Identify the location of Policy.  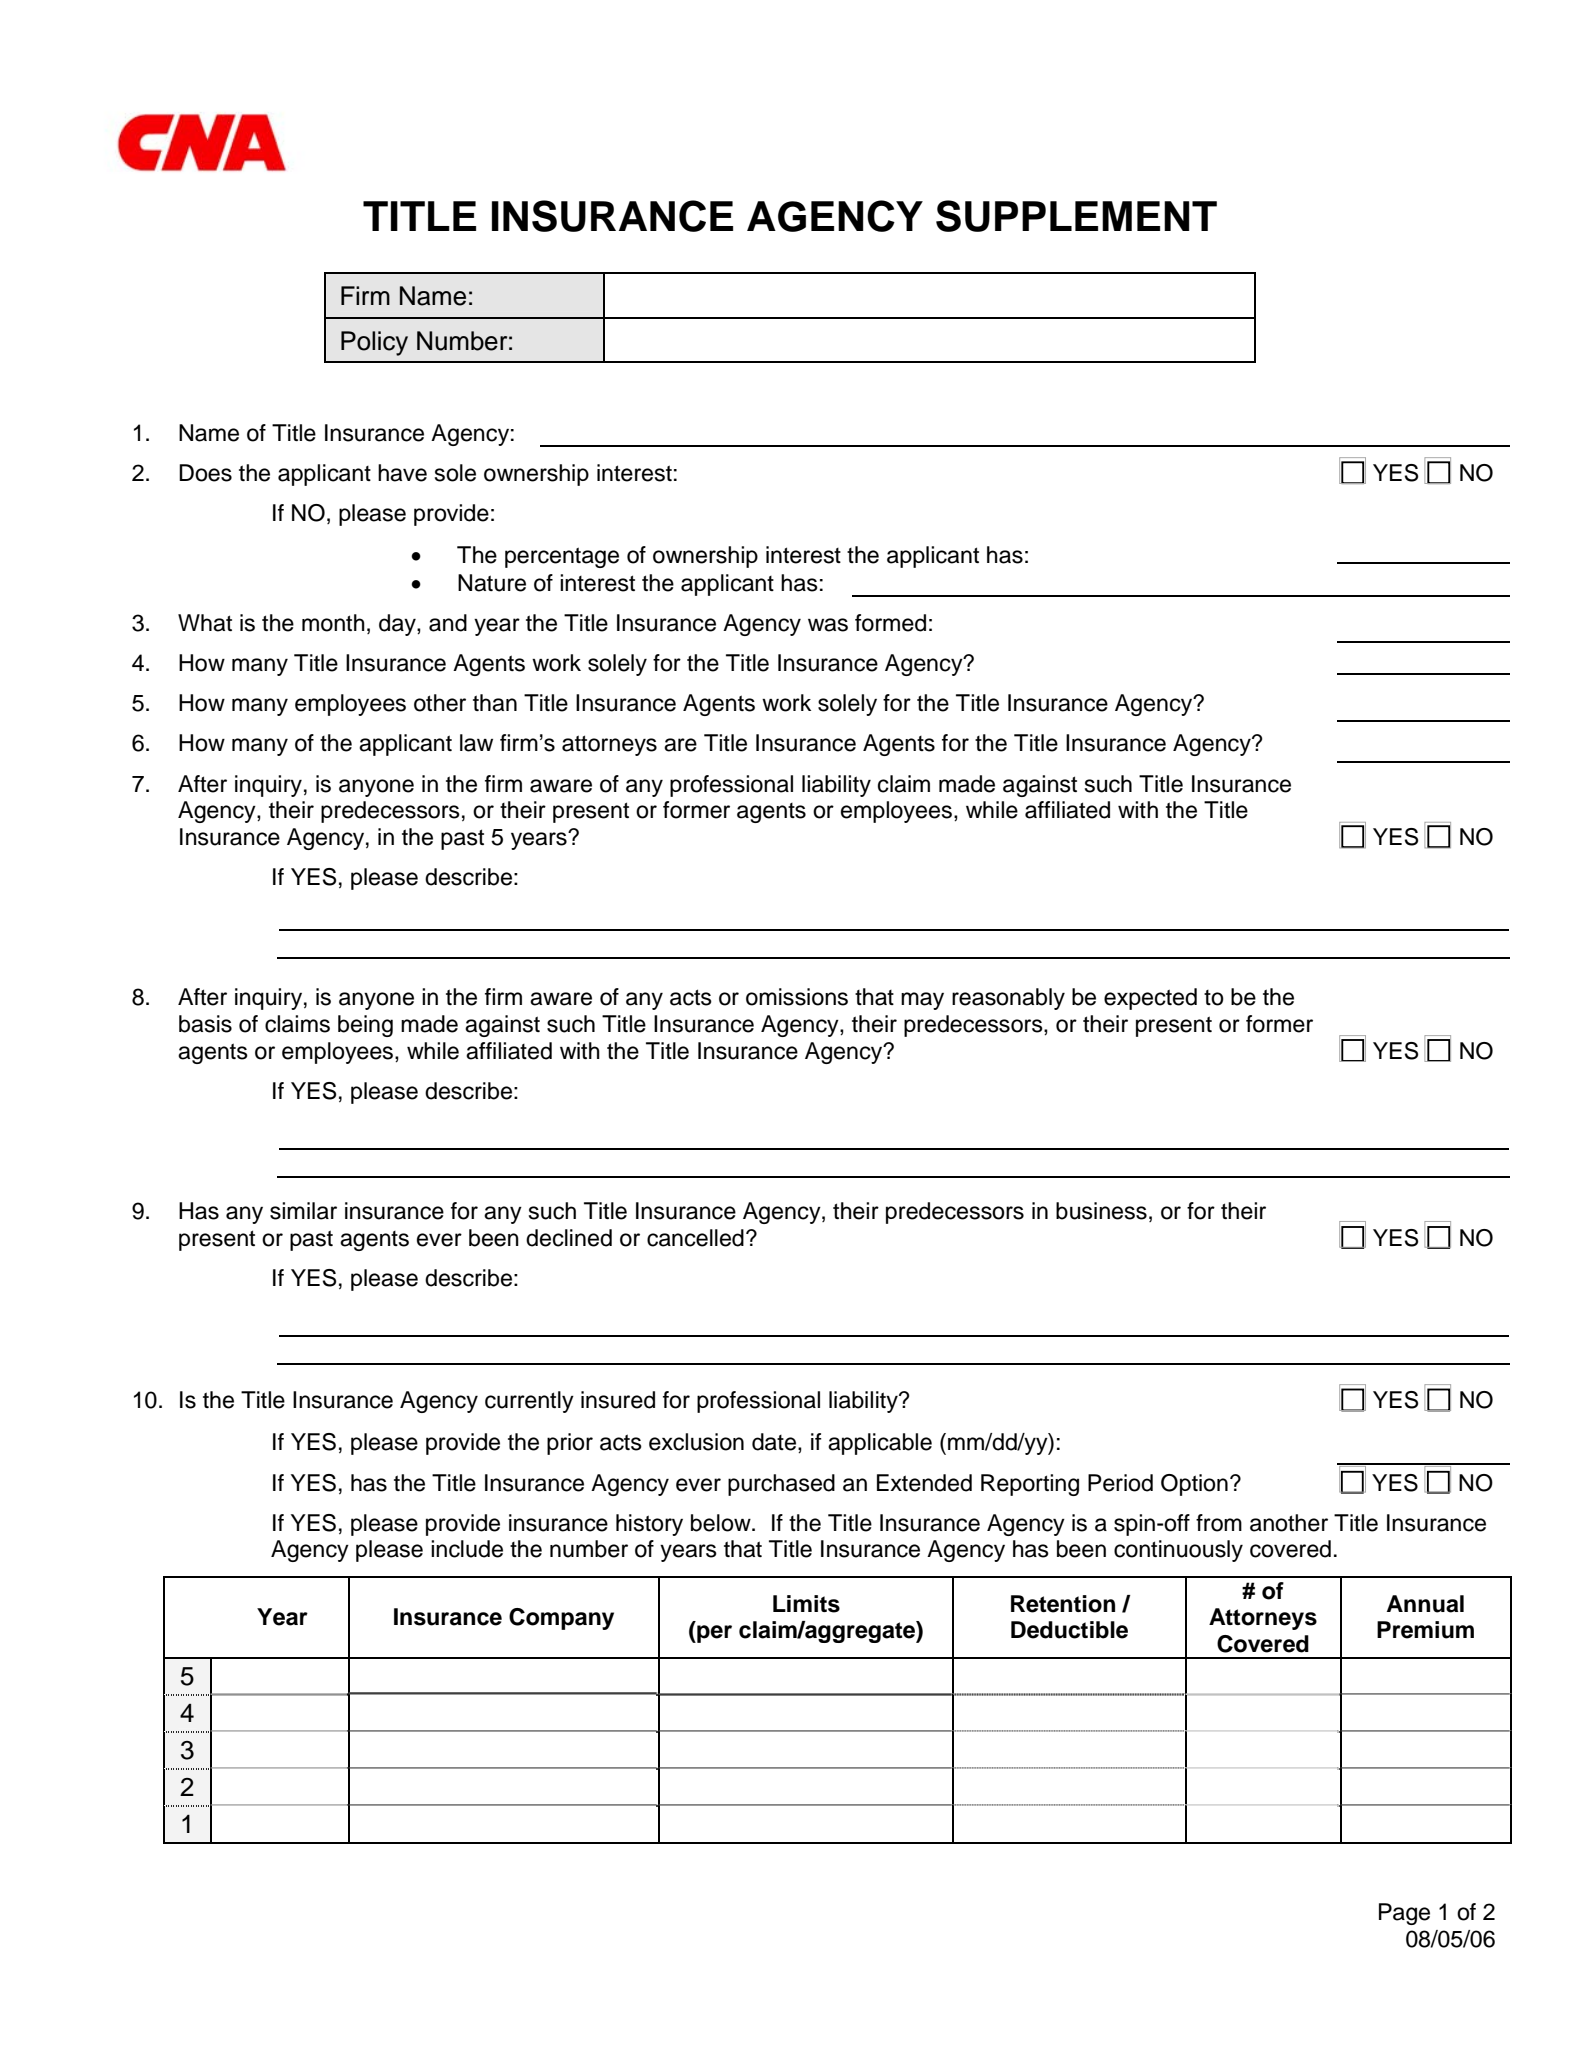
(374, 343).
